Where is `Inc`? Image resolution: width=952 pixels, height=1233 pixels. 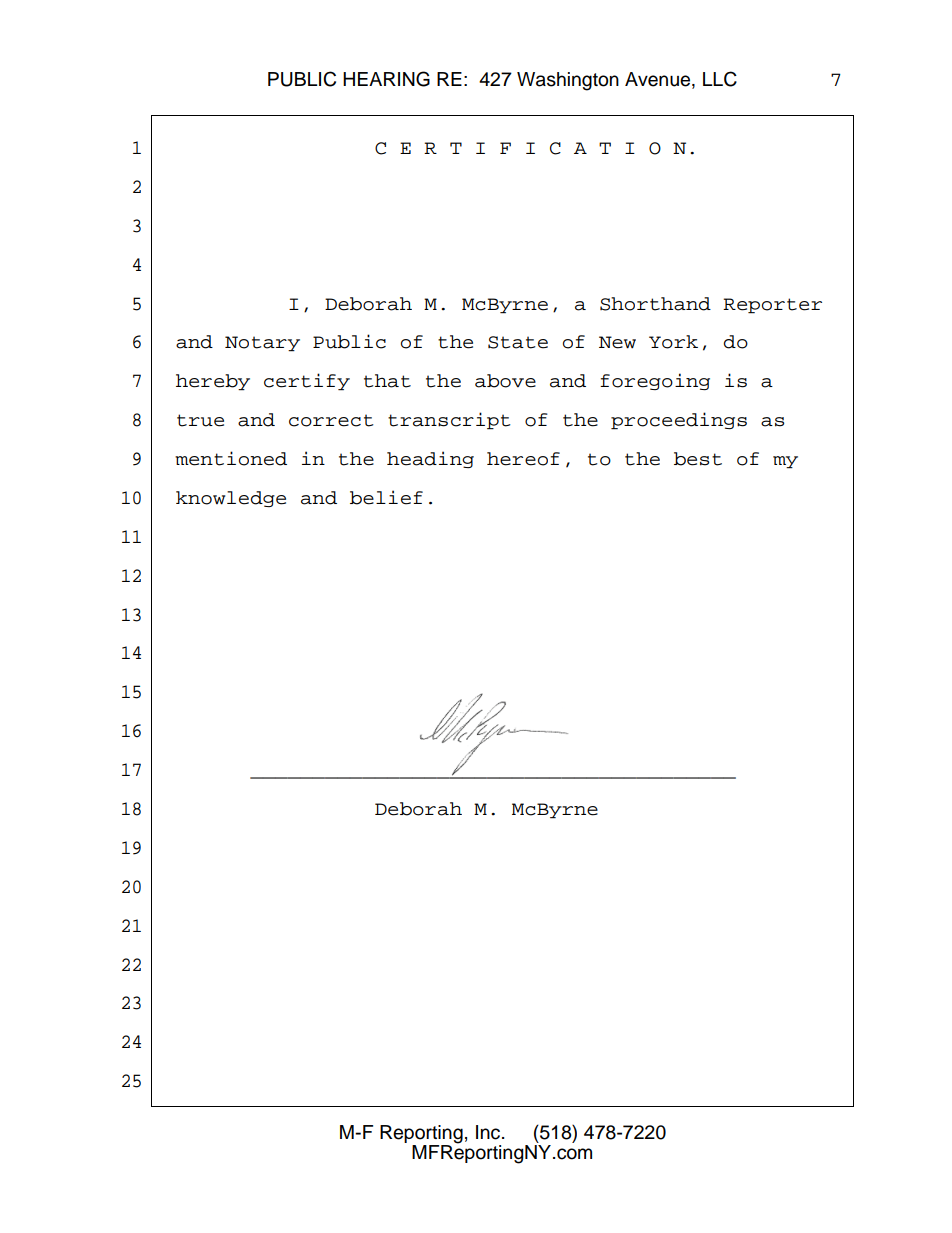 Inc is located at coordinates (489, 1132).
